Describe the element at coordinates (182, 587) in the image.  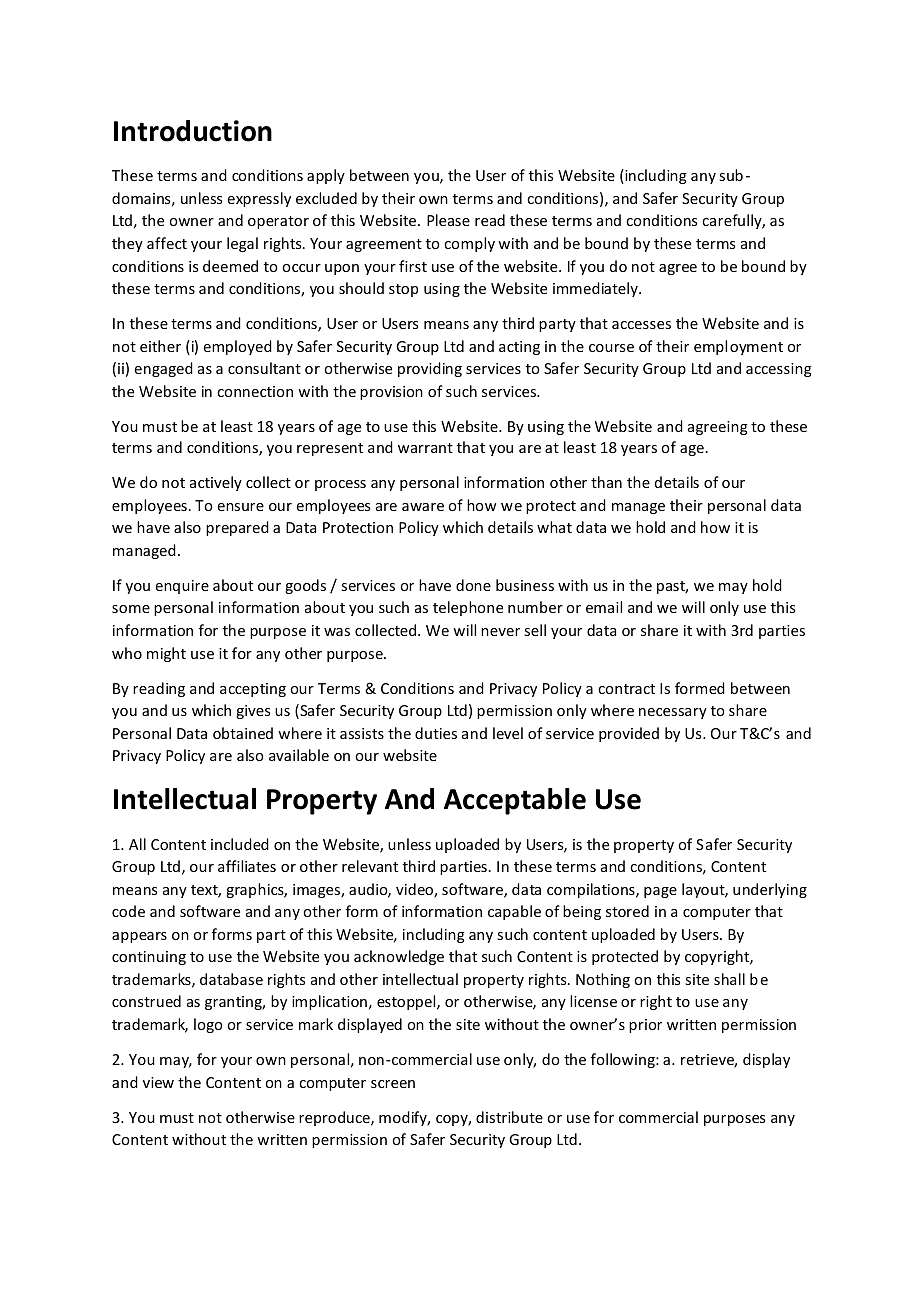
I see `enquire` at that location.
